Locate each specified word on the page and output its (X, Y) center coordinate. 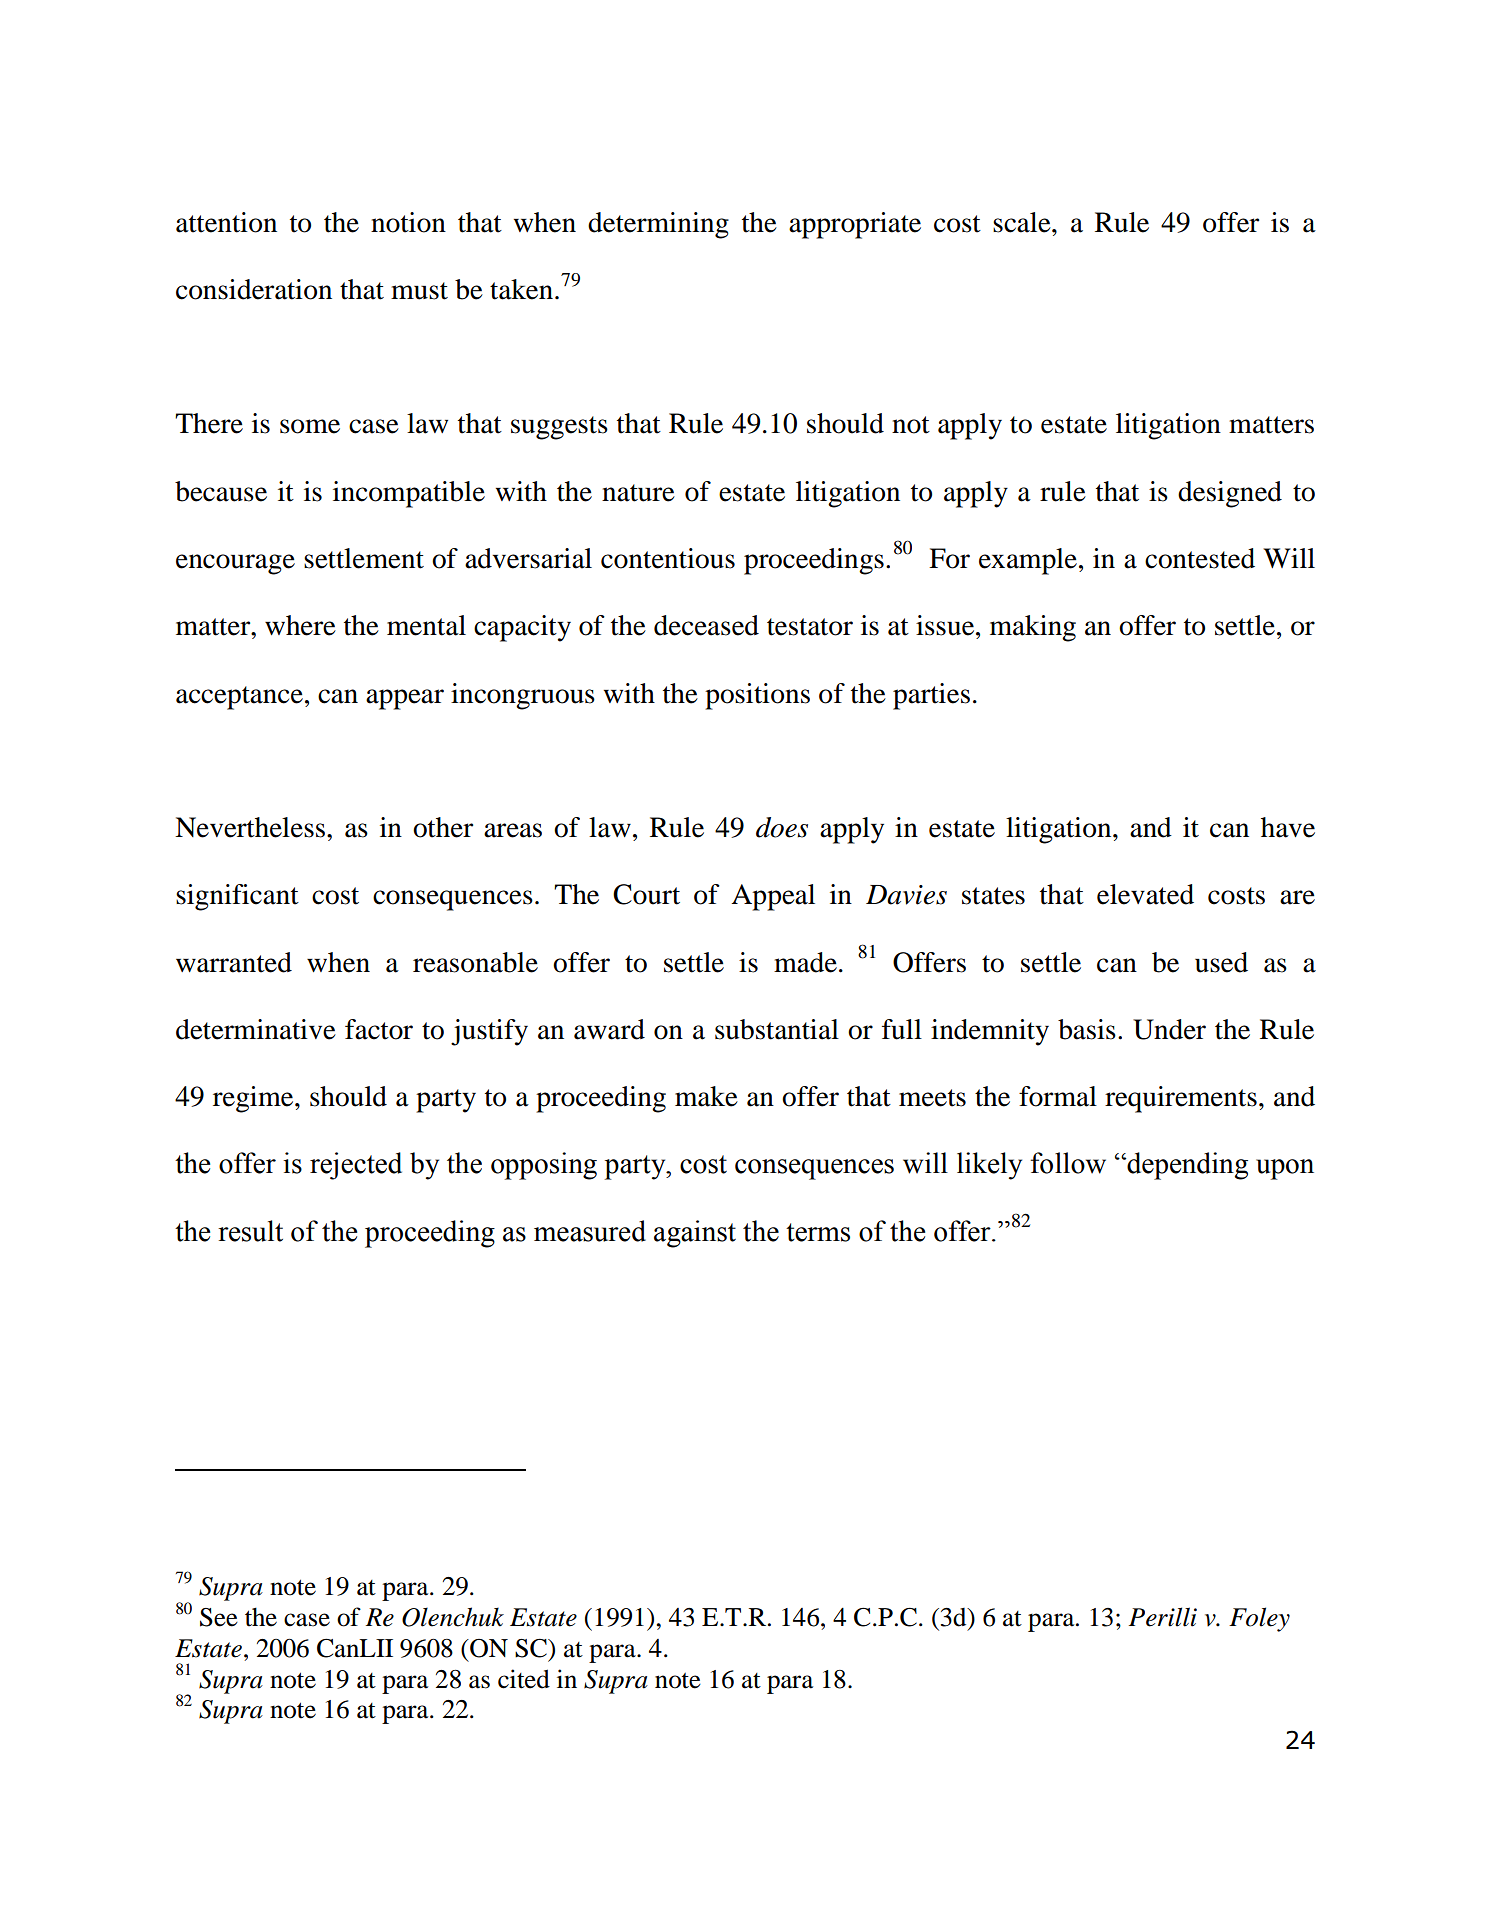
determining (658, 225)
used (1221, 962)
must (419, 291)
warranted (234, 962)
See (219, 1617)
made (805, 962)
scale (1023, 222)
